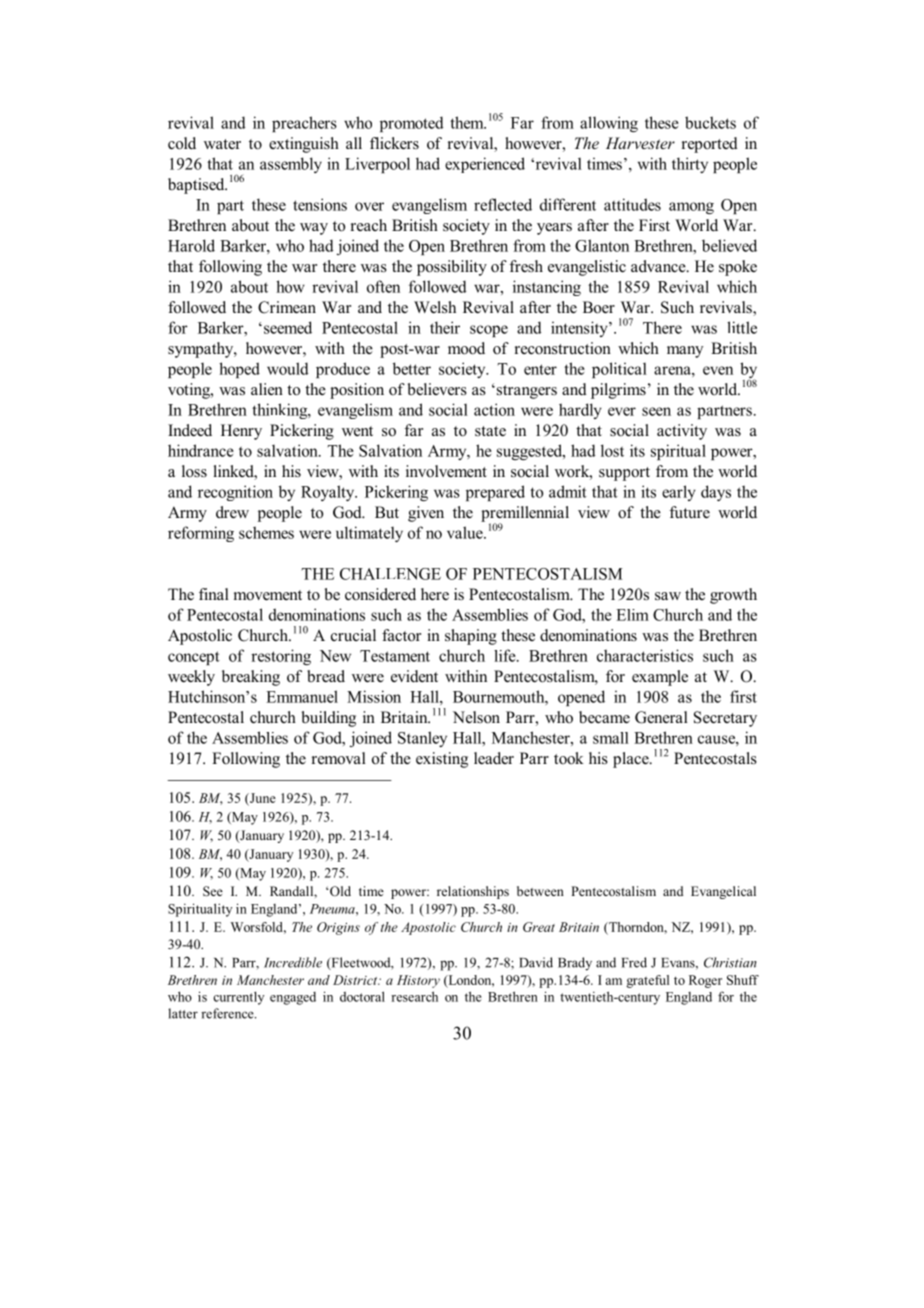 The height and width of the screenshot is (1308, 924). What do you see at coordinates (426, 514) in the screenshot?
I see `given` at bounding box center [426, 514].
